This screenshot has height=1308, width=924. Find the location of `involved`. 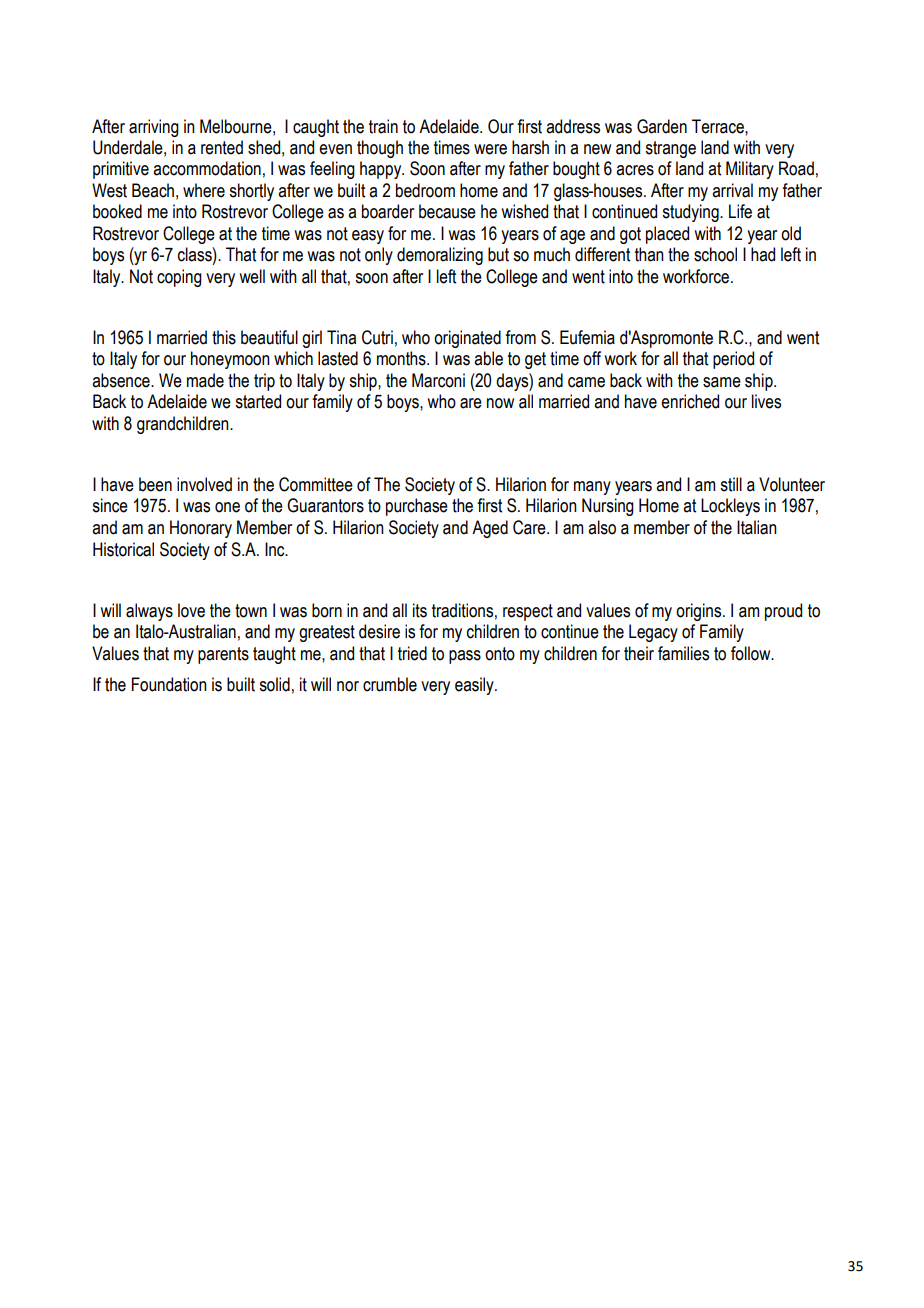

involved is located at coordinates (204, 484).
